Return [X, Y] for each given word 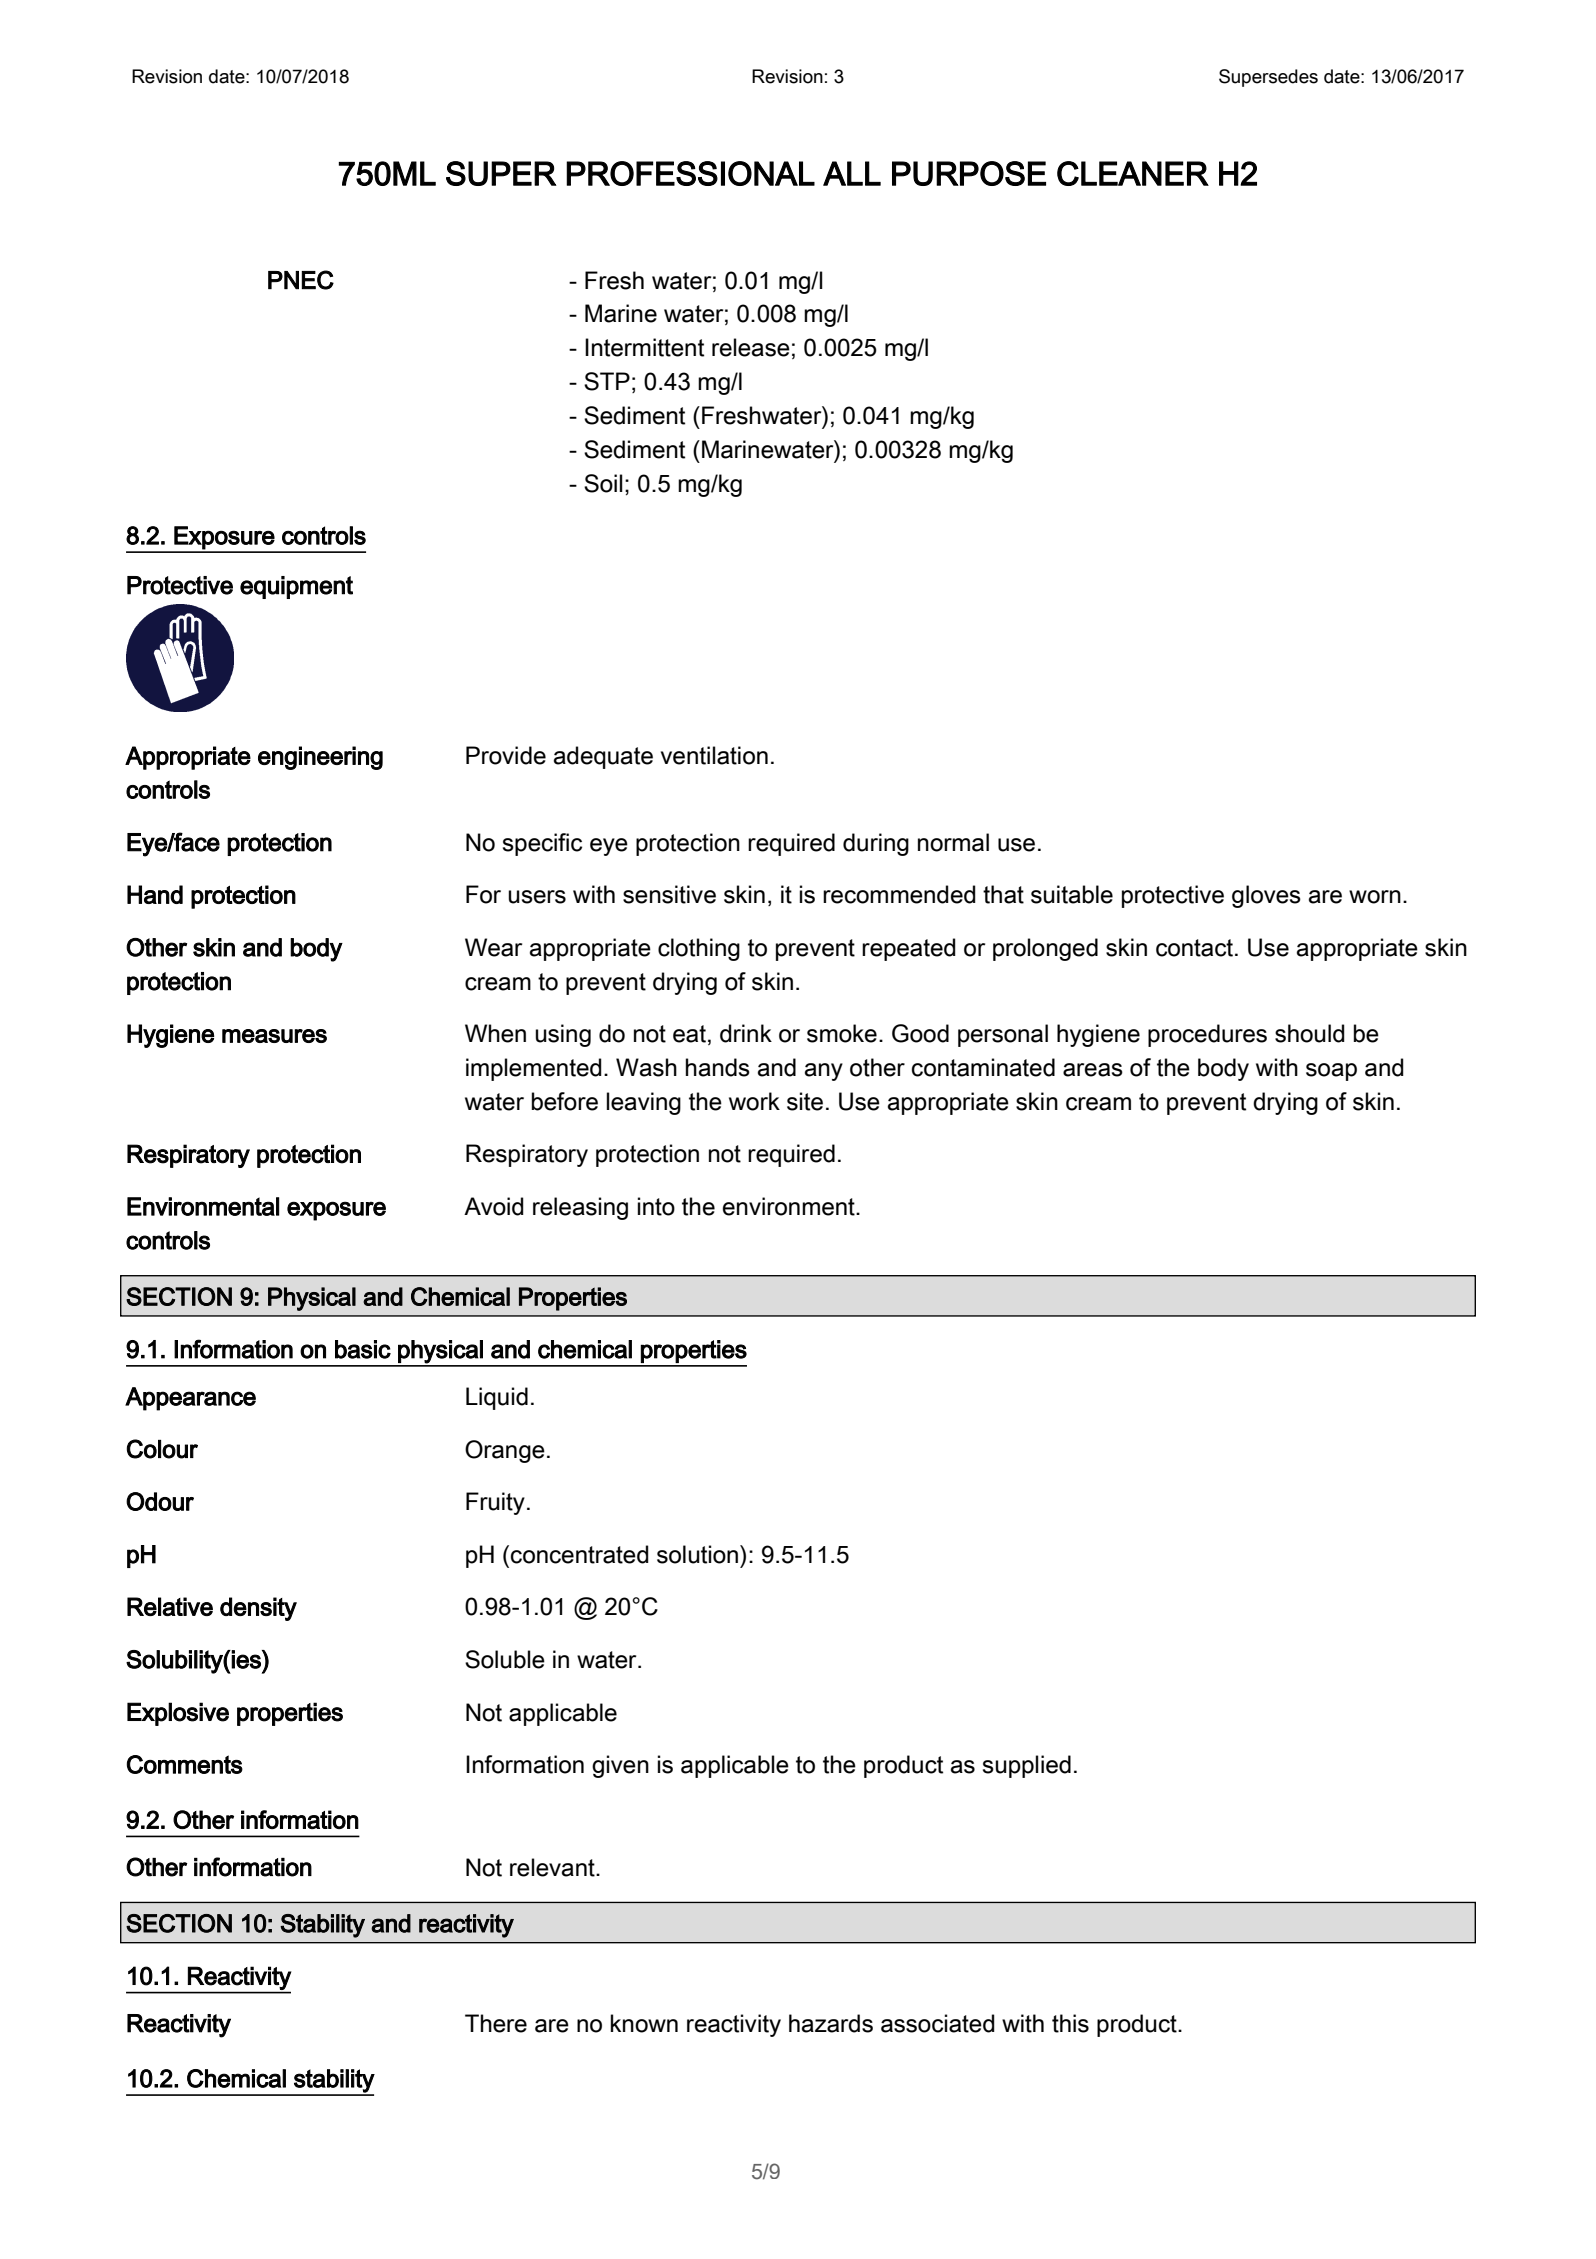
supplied [1027, 1766]
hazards [831, 2023]
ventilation [714, 755]
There [496, 2023]
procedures [1207, 1035]
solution [699, 1554]
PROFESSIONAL [690, 173]
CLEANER [1133, 173]
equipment [296, 587]
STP [607, 381]
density [258, 1609]
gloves [1266, 896]
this [1070, 2023]
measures [274, 1036]
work [754, 1101]
